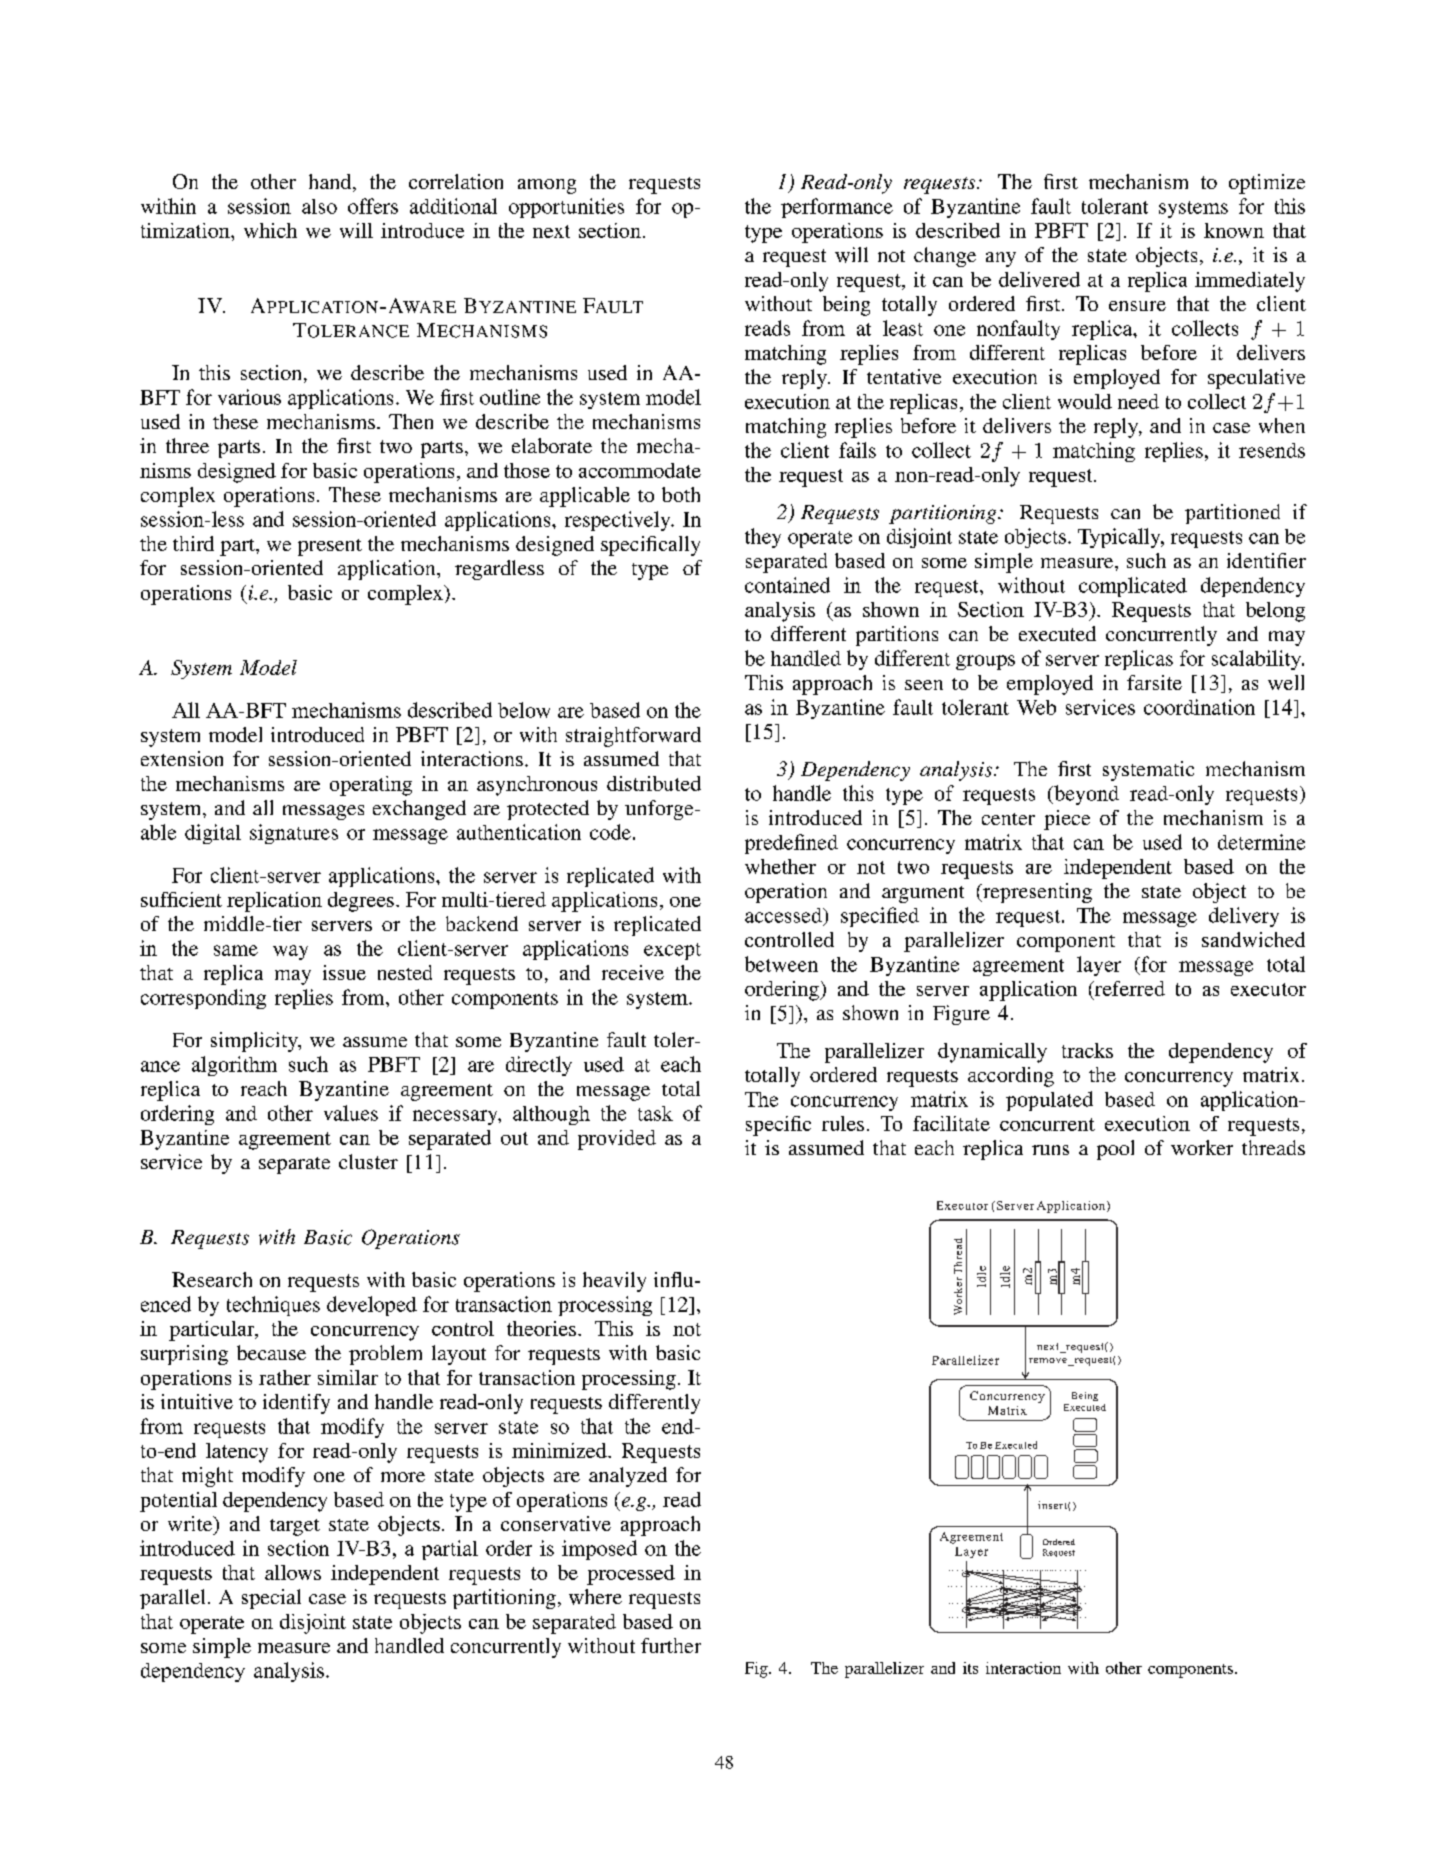  What do you see at coordinates (1199, 707) in the screenshot?
I see `coordination` at bounding box center [1199, 707].
